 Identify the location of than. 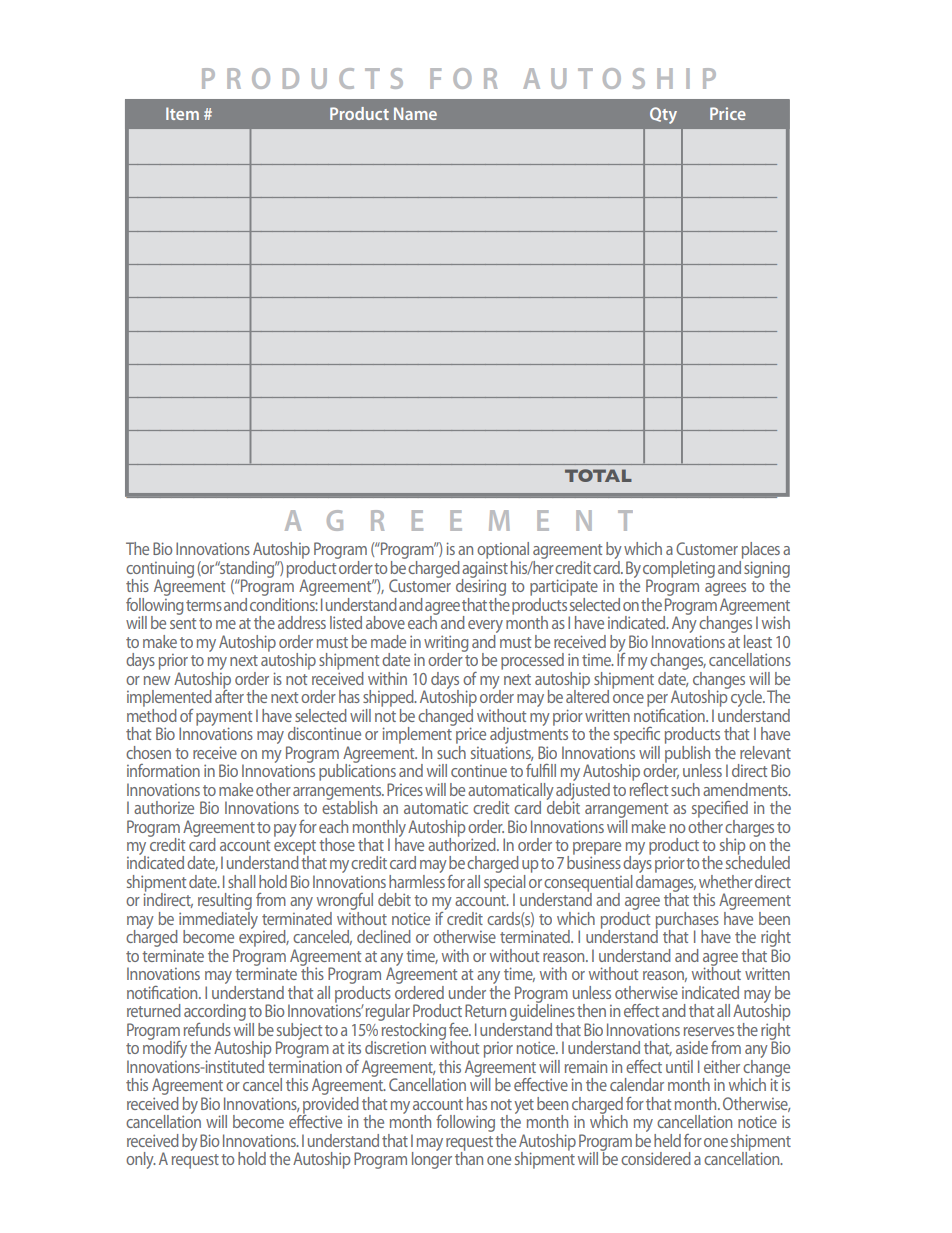
(469, 1157).
